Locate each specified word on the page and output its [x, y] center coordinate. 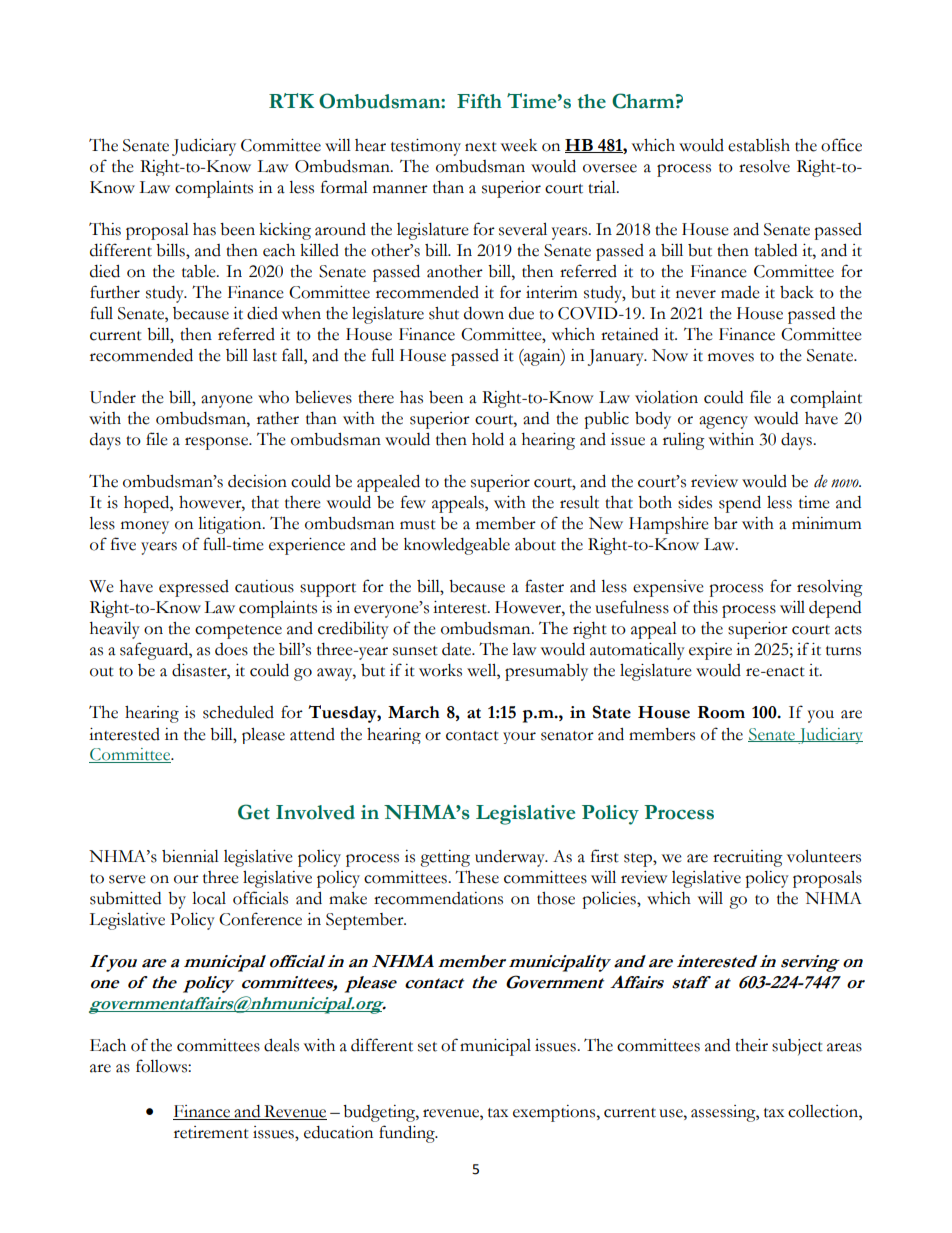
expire [710, 651]
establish [759, 145]
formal [344, 187]
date [458, 649]
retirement [211, 1132]
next [481, 147]
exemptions [555, 1113]
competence [238, 632]
